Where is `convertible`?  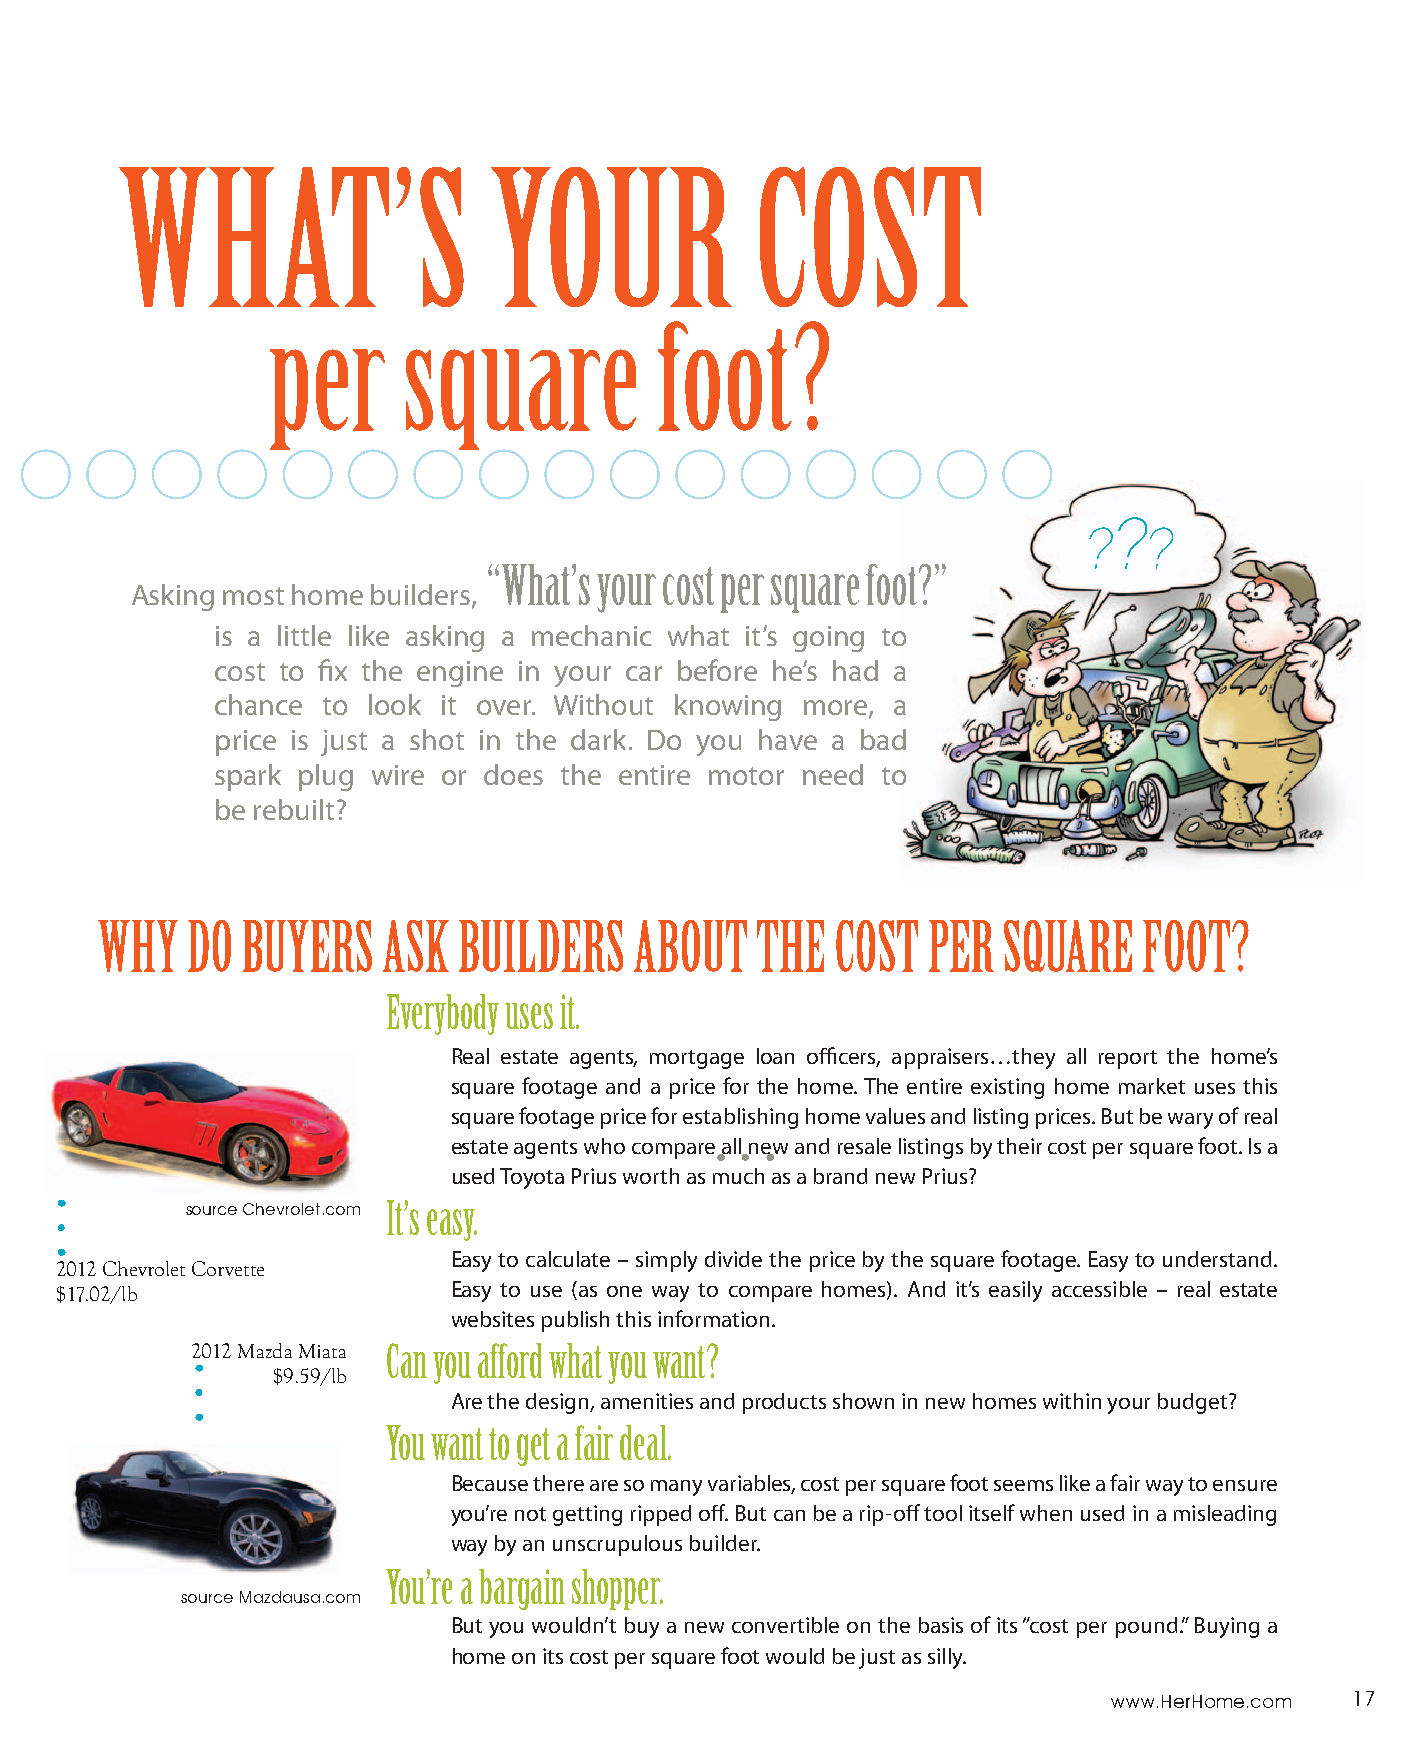 convertible is located at coordinates (785, 1625).
